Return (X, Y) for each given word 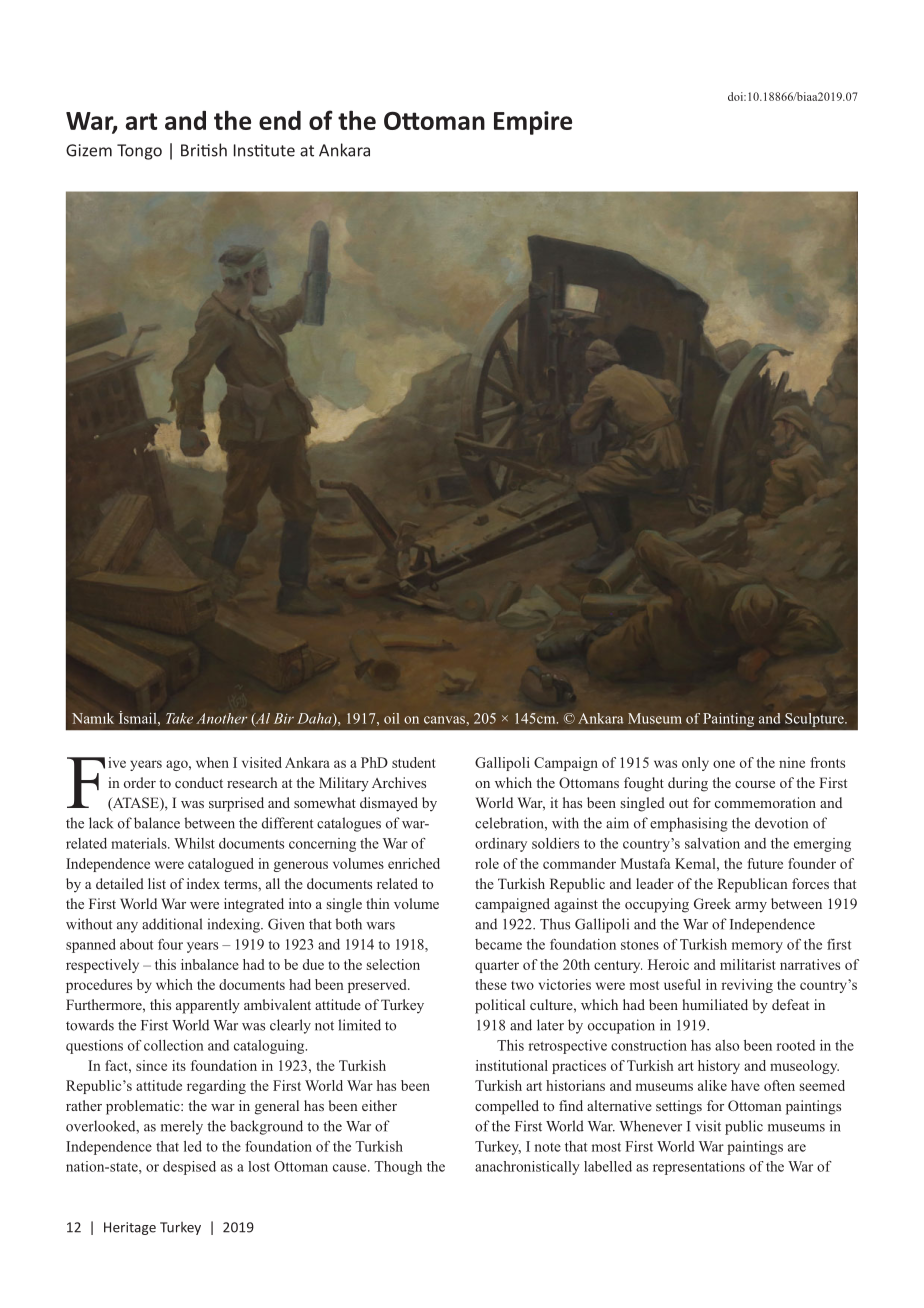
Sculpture (815, 720)
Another (221, 718)
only (695, 764)
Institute (264, 150)
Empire (533, 123)
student (414, 762)
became (498, 944)
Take (179, 718)
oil (391, 718)
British (204, 150)
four (170, 944)
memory (757, 947)
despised (189, 1168)
